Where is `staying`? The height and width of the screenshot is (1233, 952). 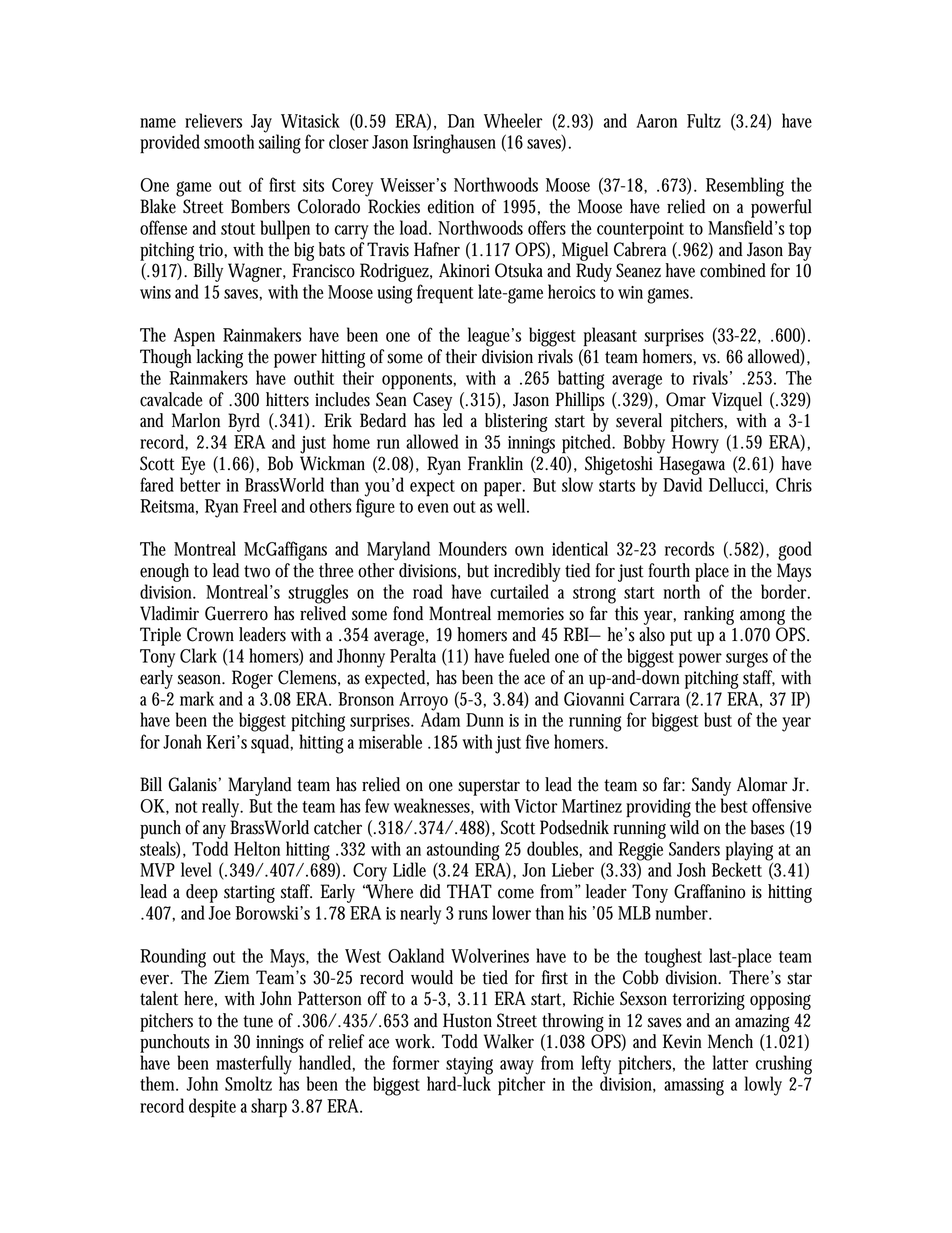
staying is located at coordinates (469, 1067).
